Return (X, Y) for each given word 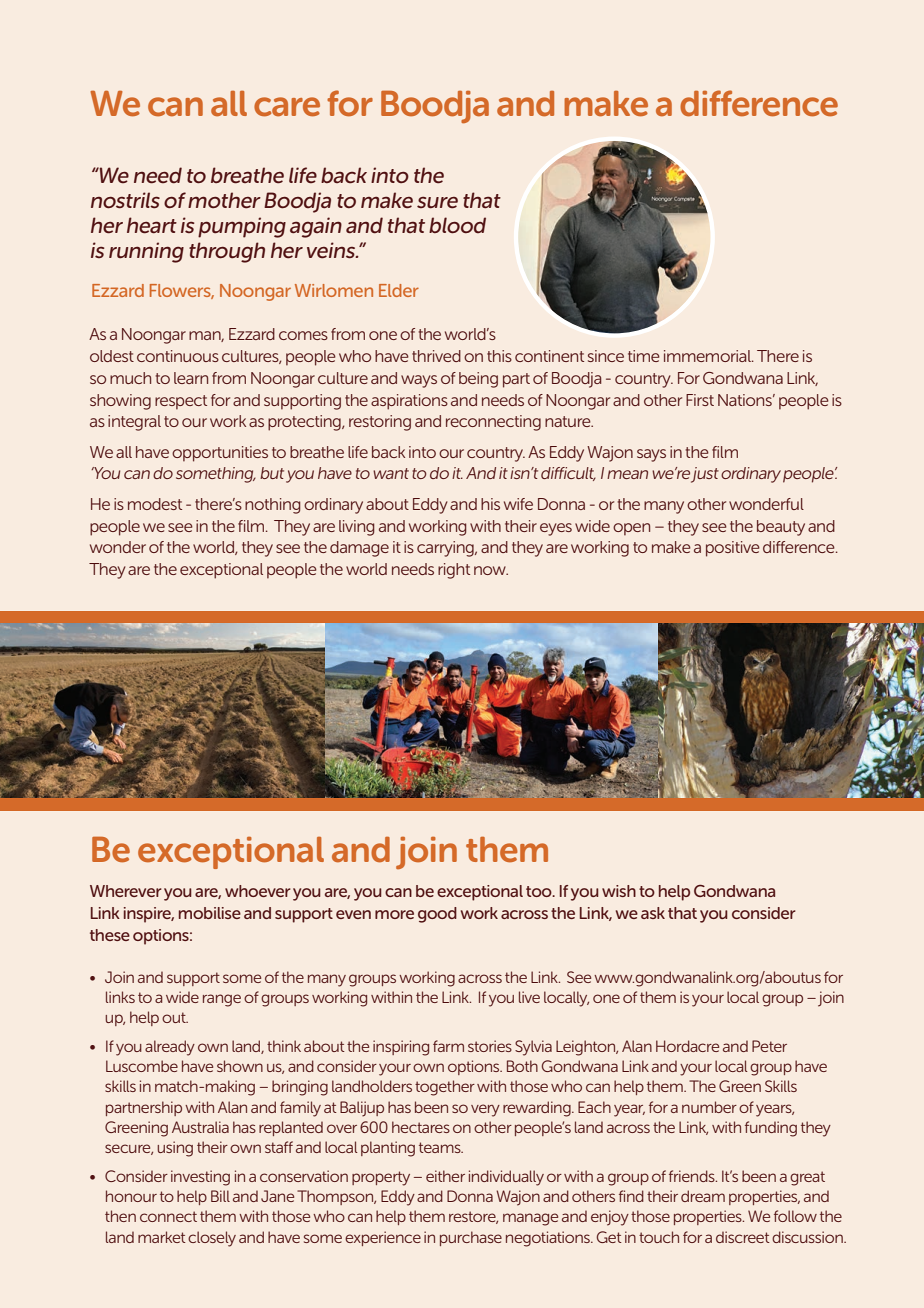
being (478, 380)
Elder (399, 290)
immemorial (708, 356)
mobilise (210, 913)
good (437, 915)
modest (155, 504)
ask (653, 913)
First (700, 400)
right (454, 571)
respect (181, 402)
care (287, 107)
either (445, 1176)
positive (733, 549)
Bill (220, 1196)
